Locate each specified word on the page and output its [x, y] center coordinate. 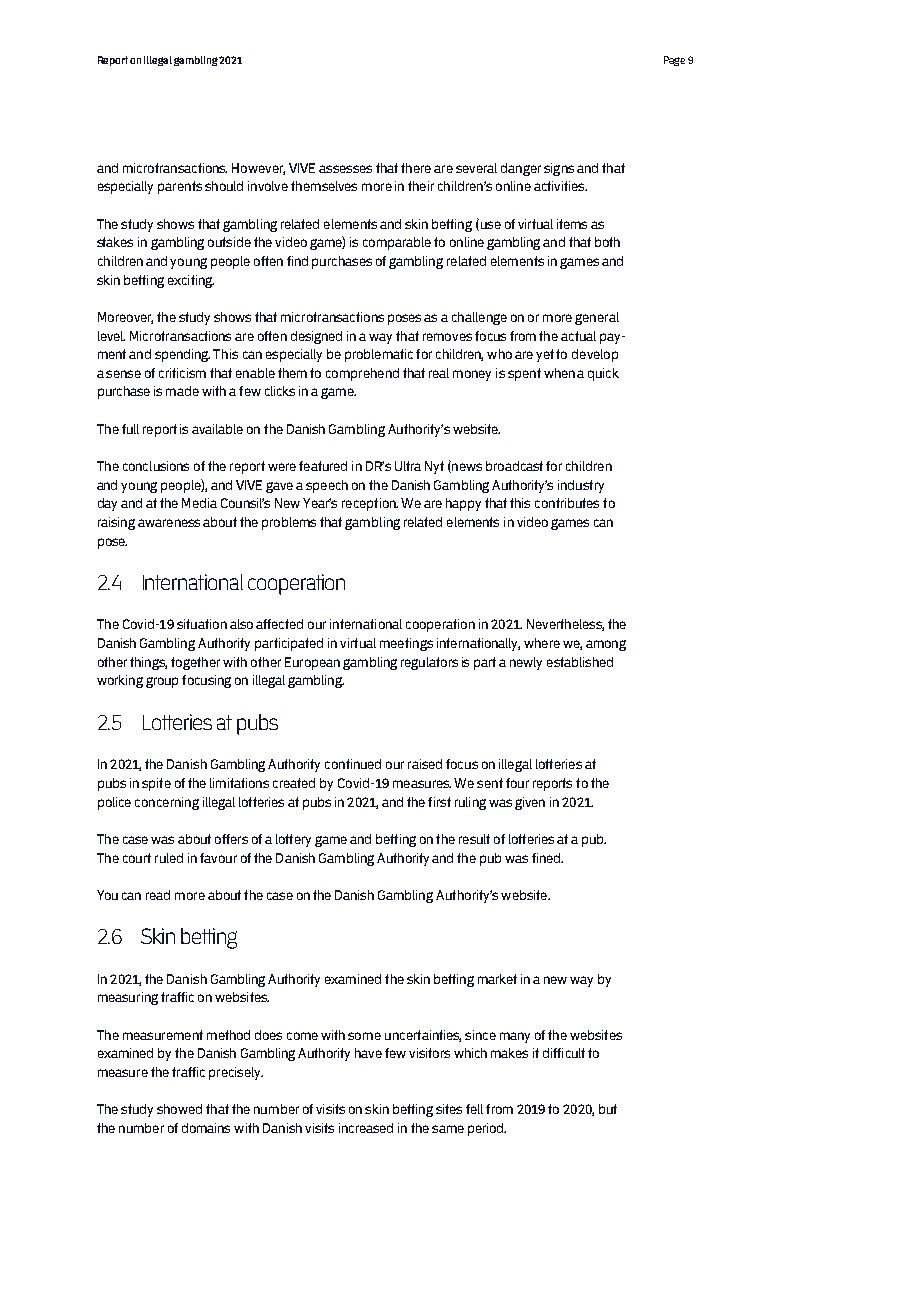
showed [179, 1109]
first [439, 802]
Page [674, 61]
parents [180, 187]
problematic [379, 355]
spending [182, 355]
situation [202, 624]
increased [366, 1128]
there [416, 168]
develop [595, 355]
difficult [564, 1053]
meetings [406, 644]
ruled [169, 858]
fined [547, 858]
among [606, 645]
